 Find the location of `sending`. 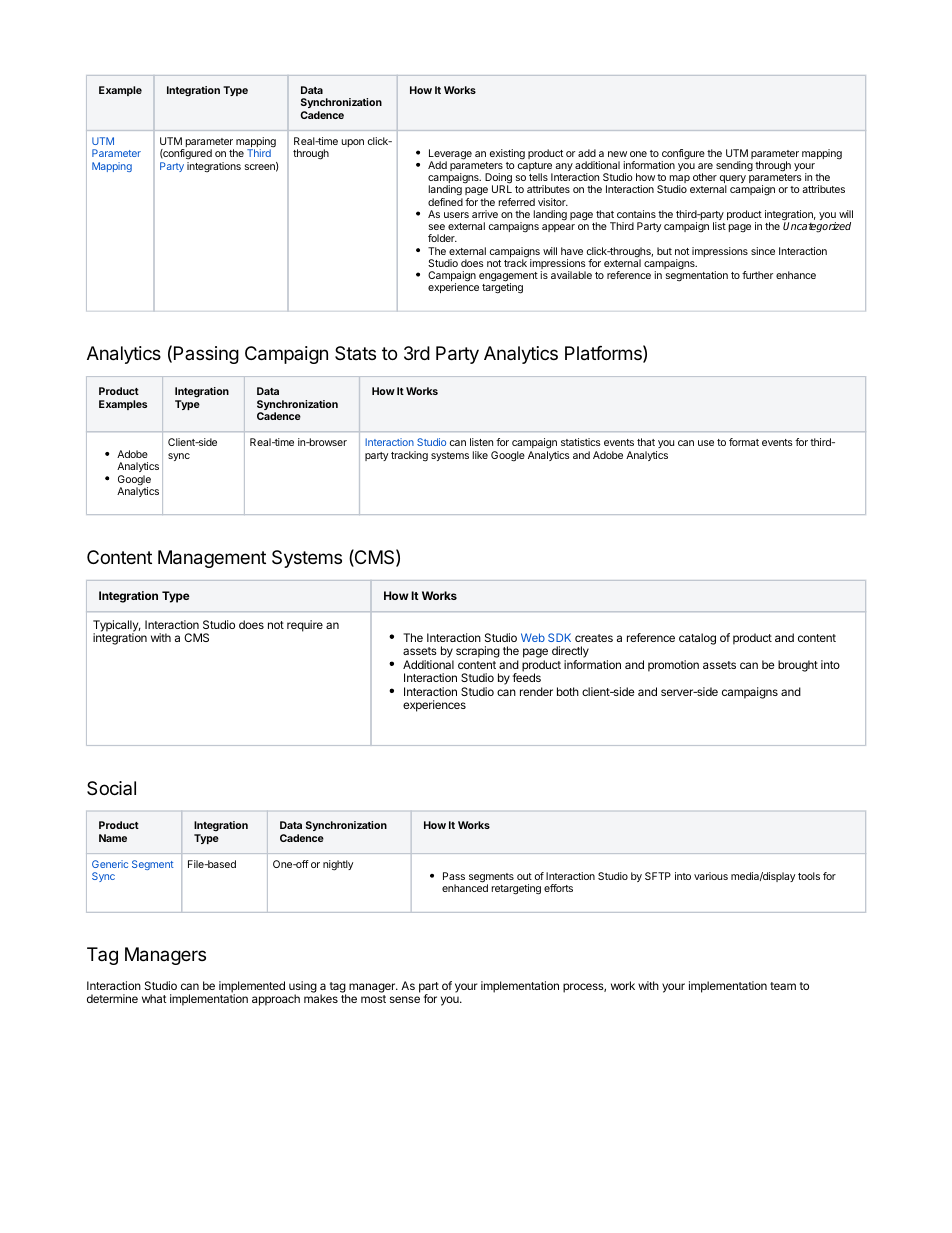

sending is located at coordinates (734, 166).
